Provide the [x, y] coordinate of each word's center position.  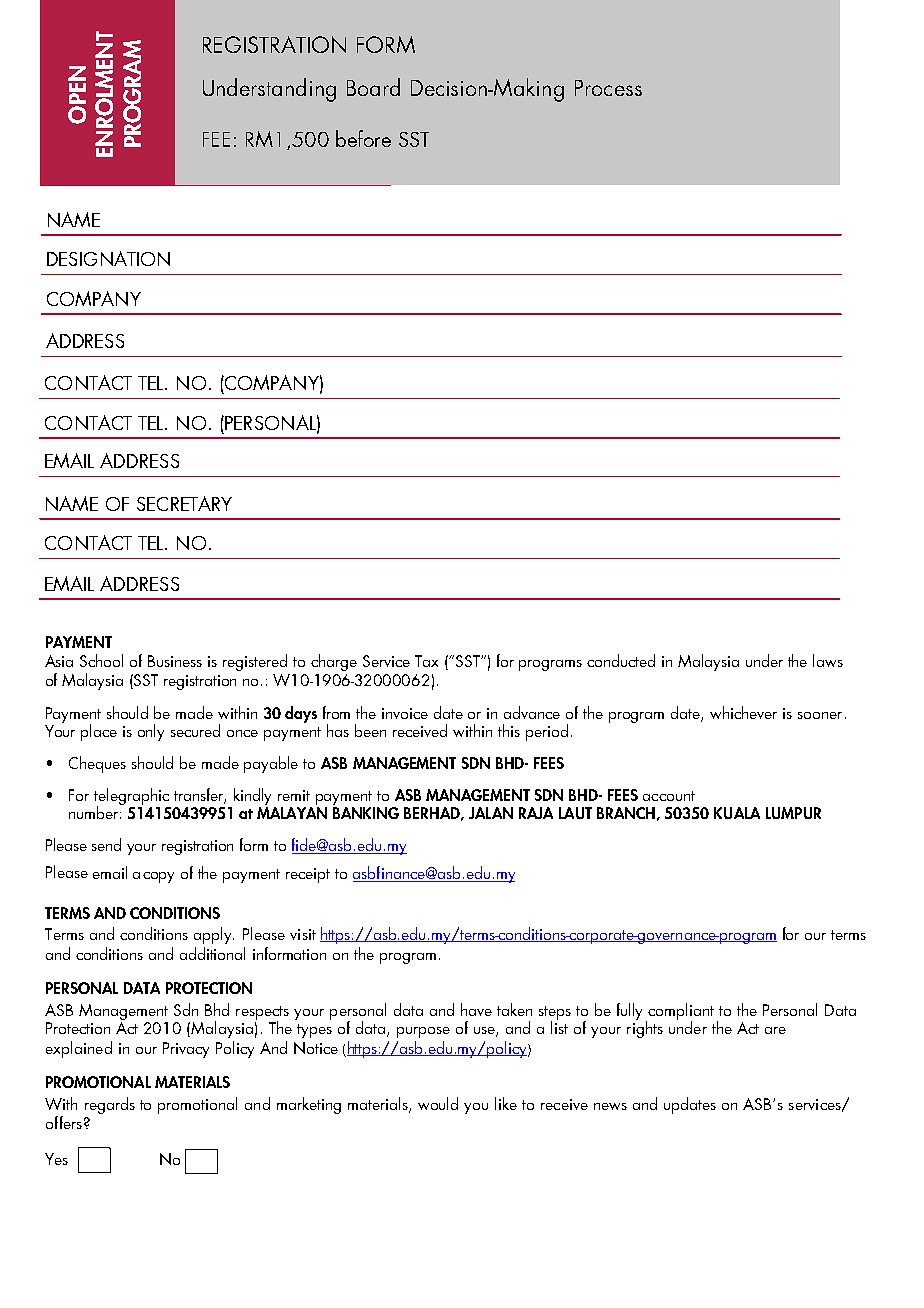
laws [828, 660]
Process [608, 88]
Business [175, 661]
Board [373, 87]
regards [110, 1105]
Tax [426, 661]
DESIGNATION [108, 258]
